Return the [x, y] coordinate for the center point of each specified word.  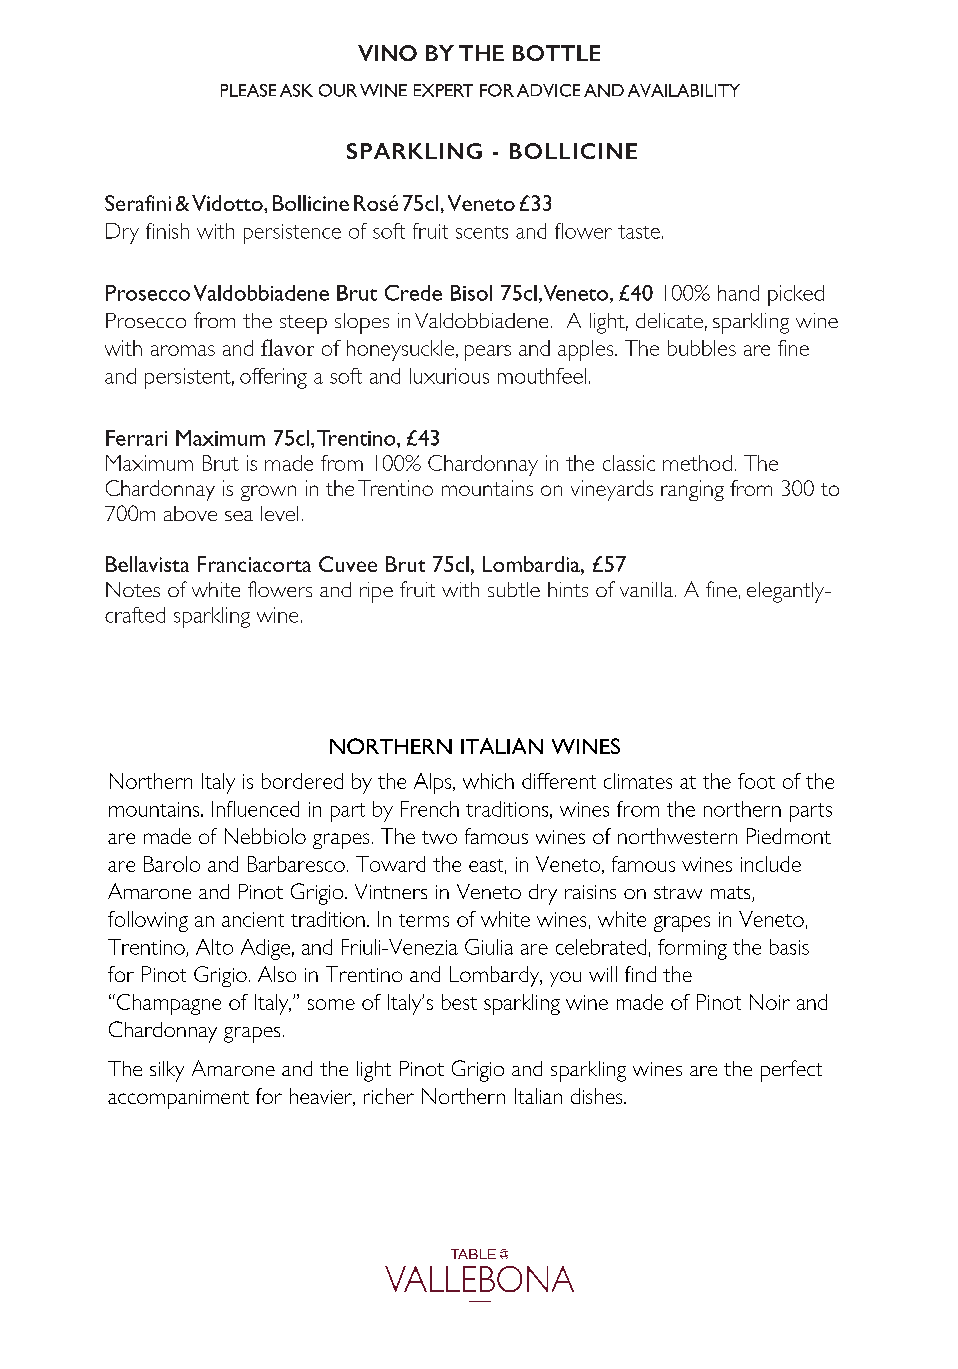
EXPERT [443, 90]
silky [167, 1071]
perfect [791, 1071]
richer [389, 1096]
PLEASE [248, 90]
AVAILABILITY [684, 90]
